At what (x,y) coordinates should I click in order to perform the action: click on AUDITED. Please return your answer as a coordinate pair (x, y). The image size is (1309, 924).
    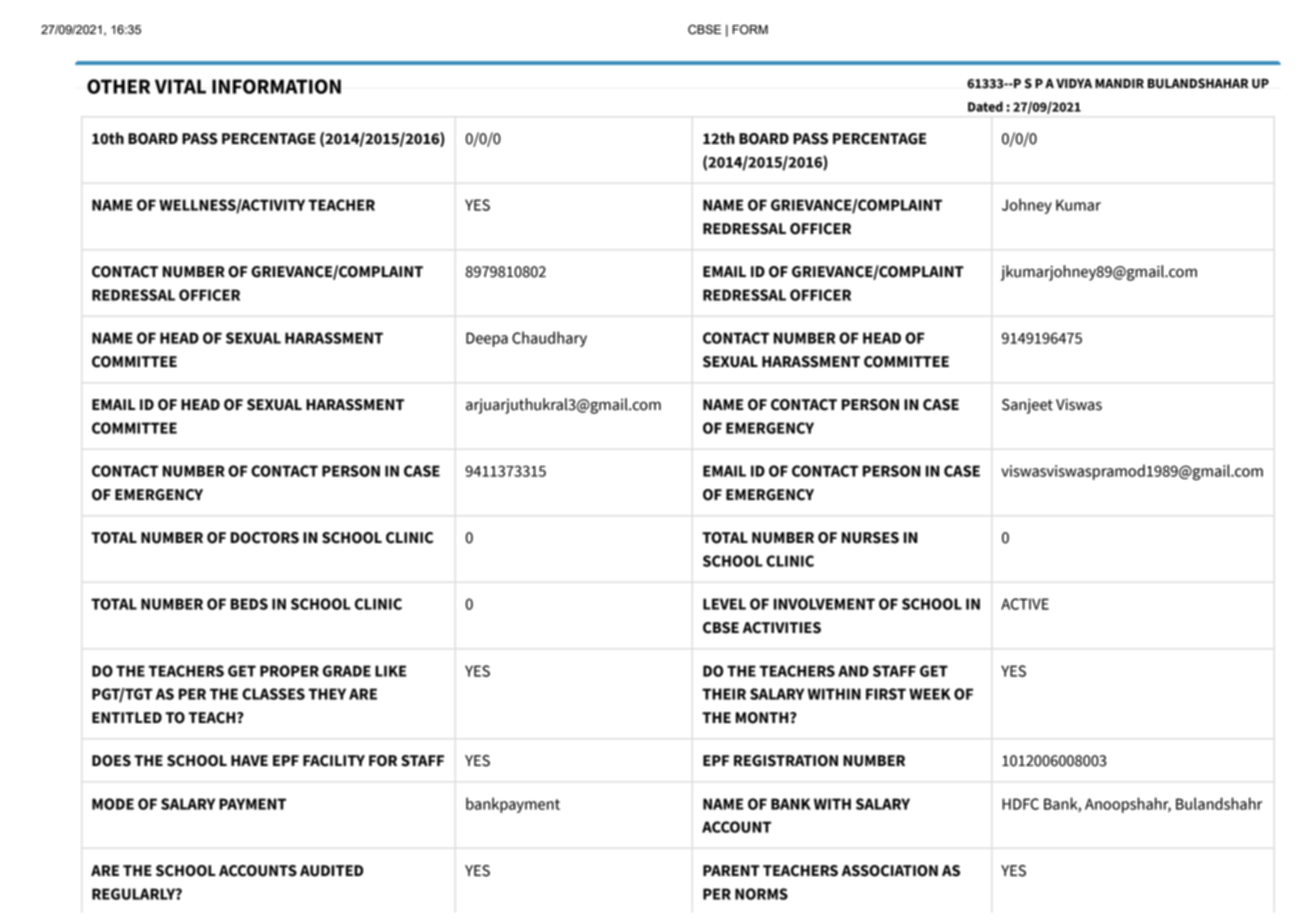
    Looking at the image, I should click on (331, 871).
